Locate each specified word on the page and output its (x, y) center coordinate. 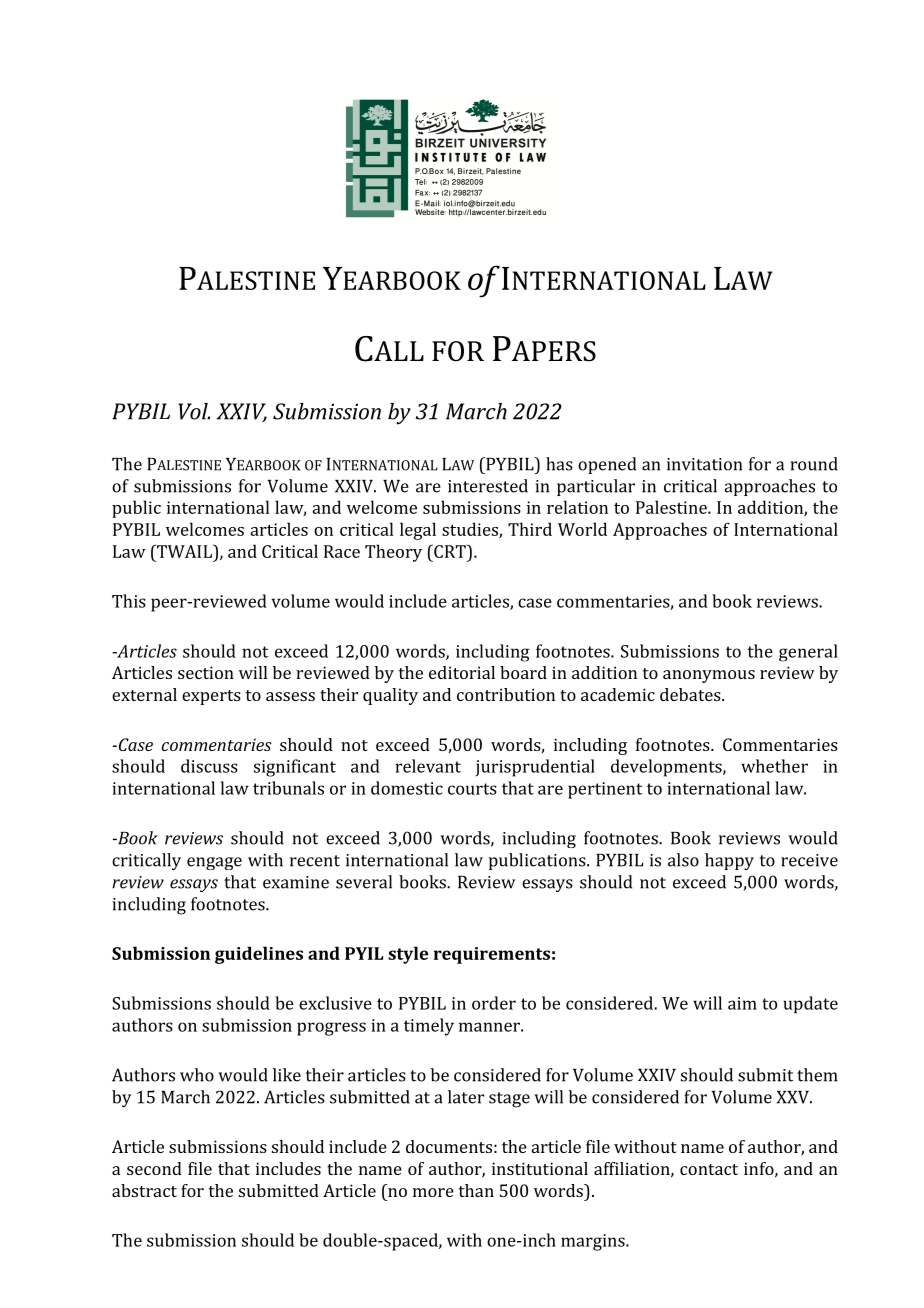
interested (488, 486)
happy (729, 861)
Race (342, 551)
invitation (704, 464)
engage (214, 863)
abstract (144, 1190)
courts (472, 789)
